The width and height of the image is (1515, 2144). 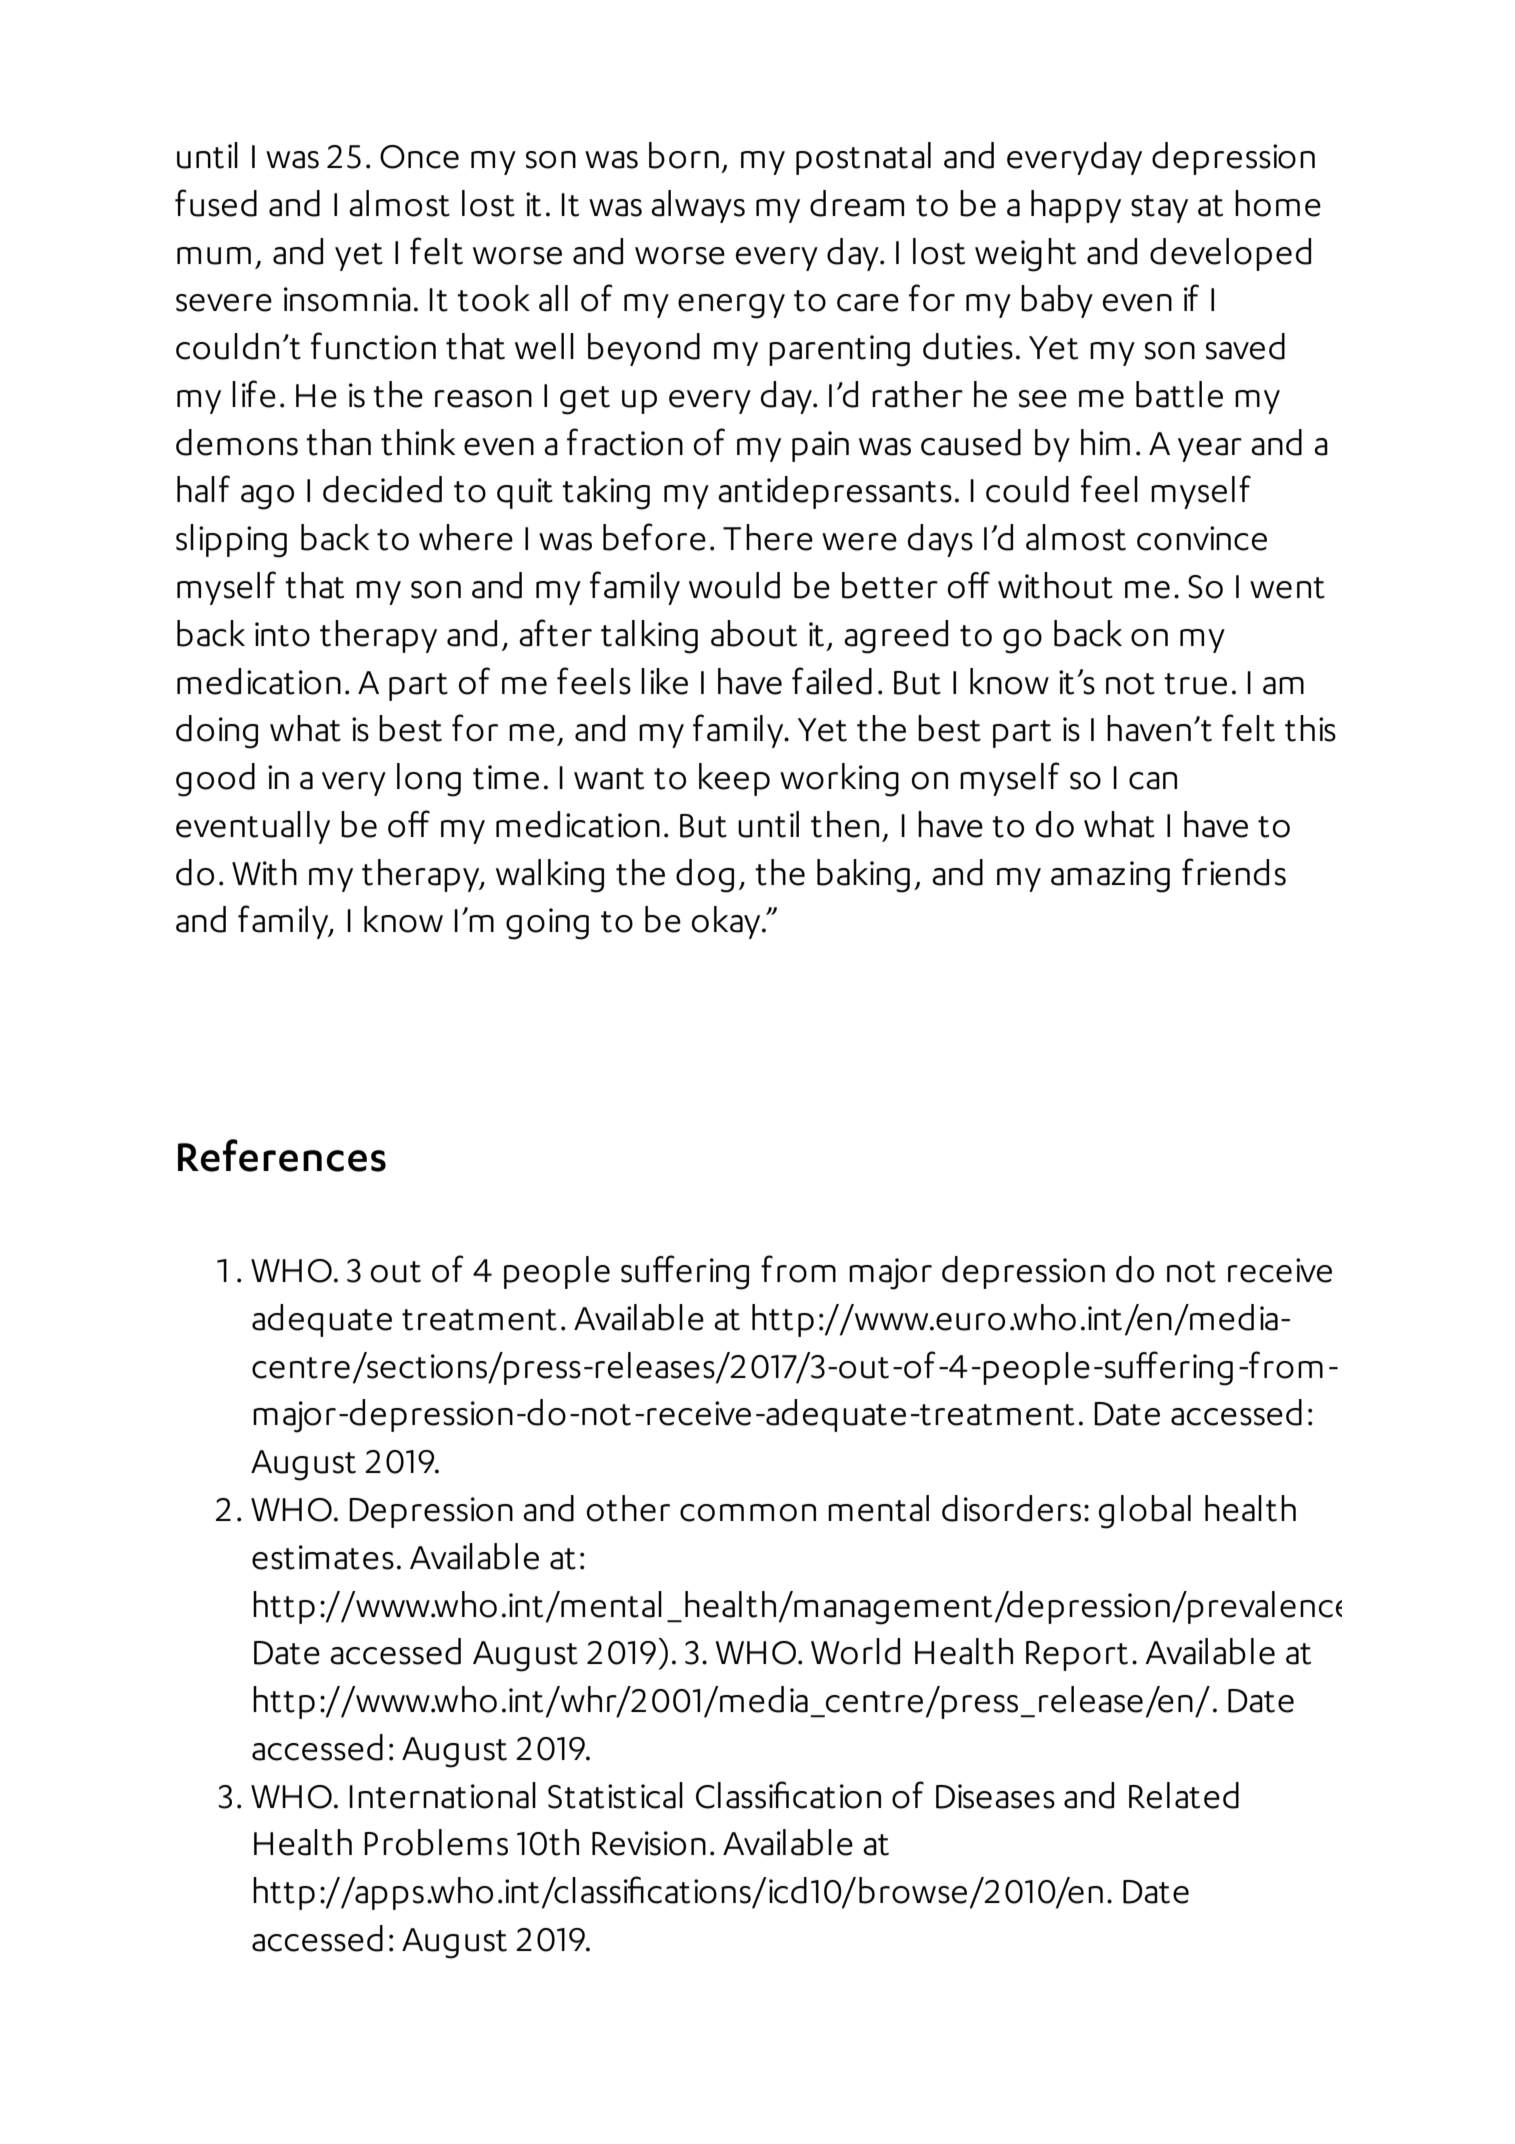 I want to click on global, so click(x=1145, y=1512).
